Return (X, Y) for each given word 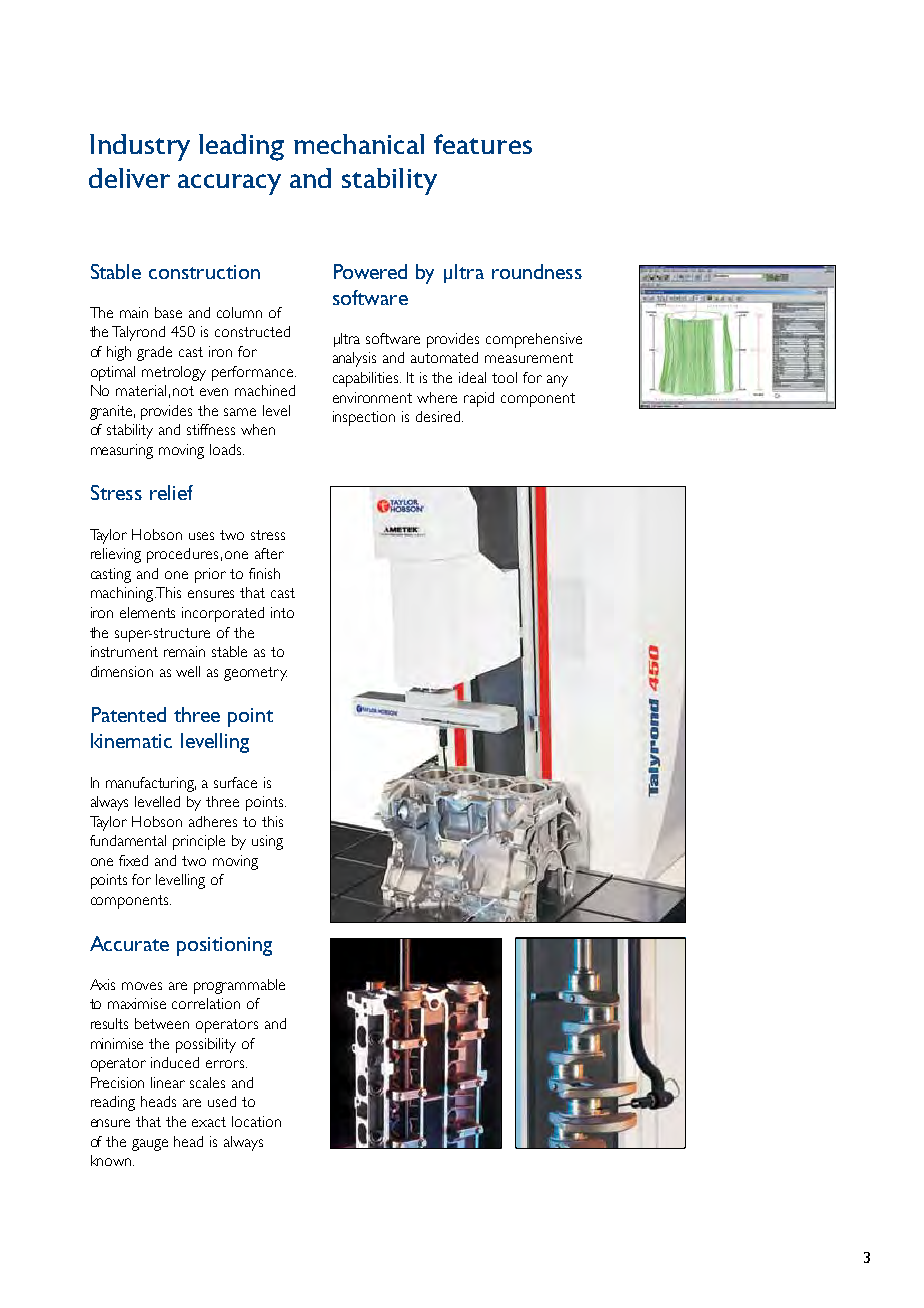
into (282, 612)
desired (439, 416)
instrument (124, 651)
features (483, 144)
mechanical (359, 144)
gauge (150, 1145)
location (256, 1121)
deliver (129, 178)
